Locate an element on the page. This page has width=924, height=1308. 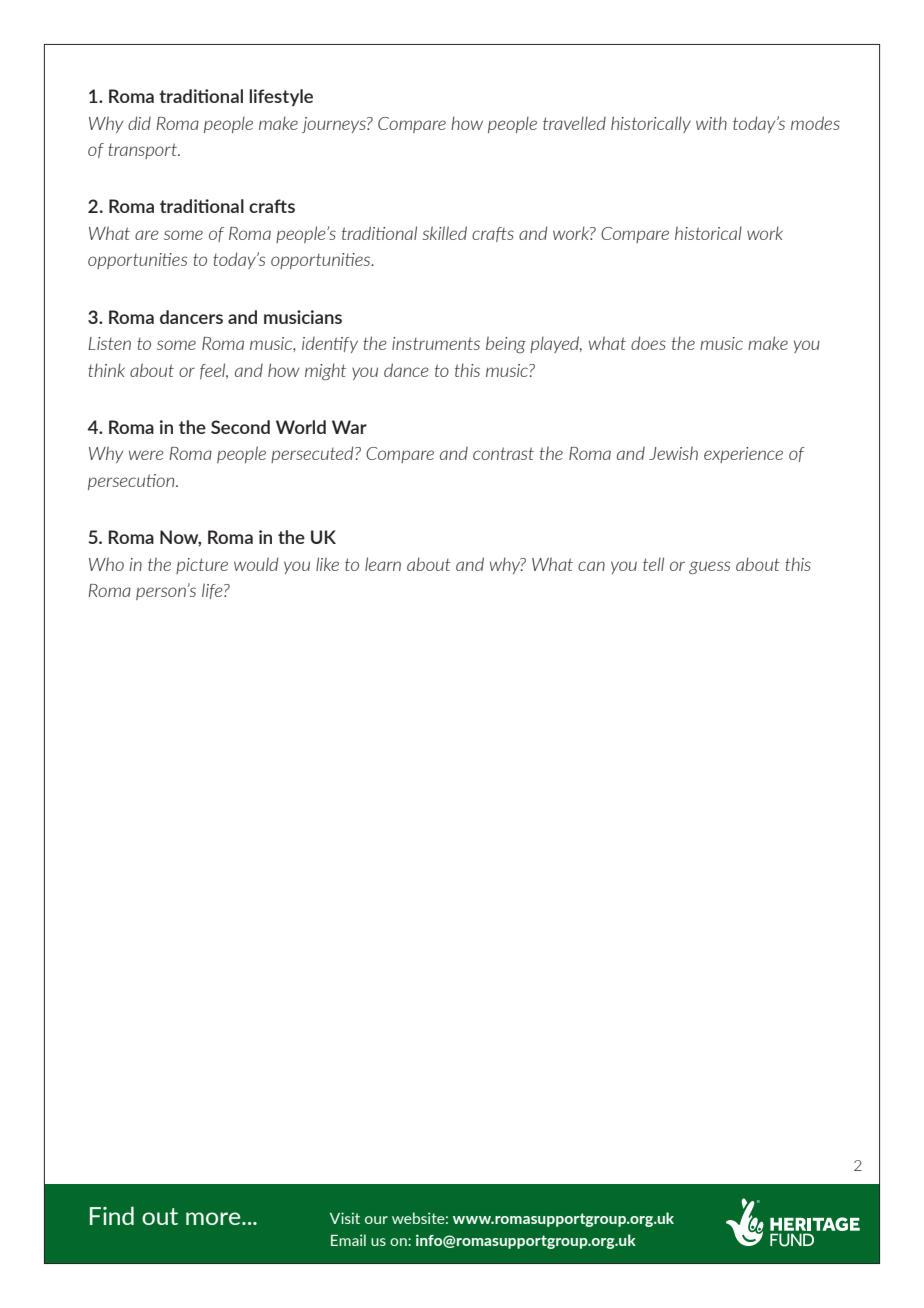
picture is located at coordinates (202, 566).
